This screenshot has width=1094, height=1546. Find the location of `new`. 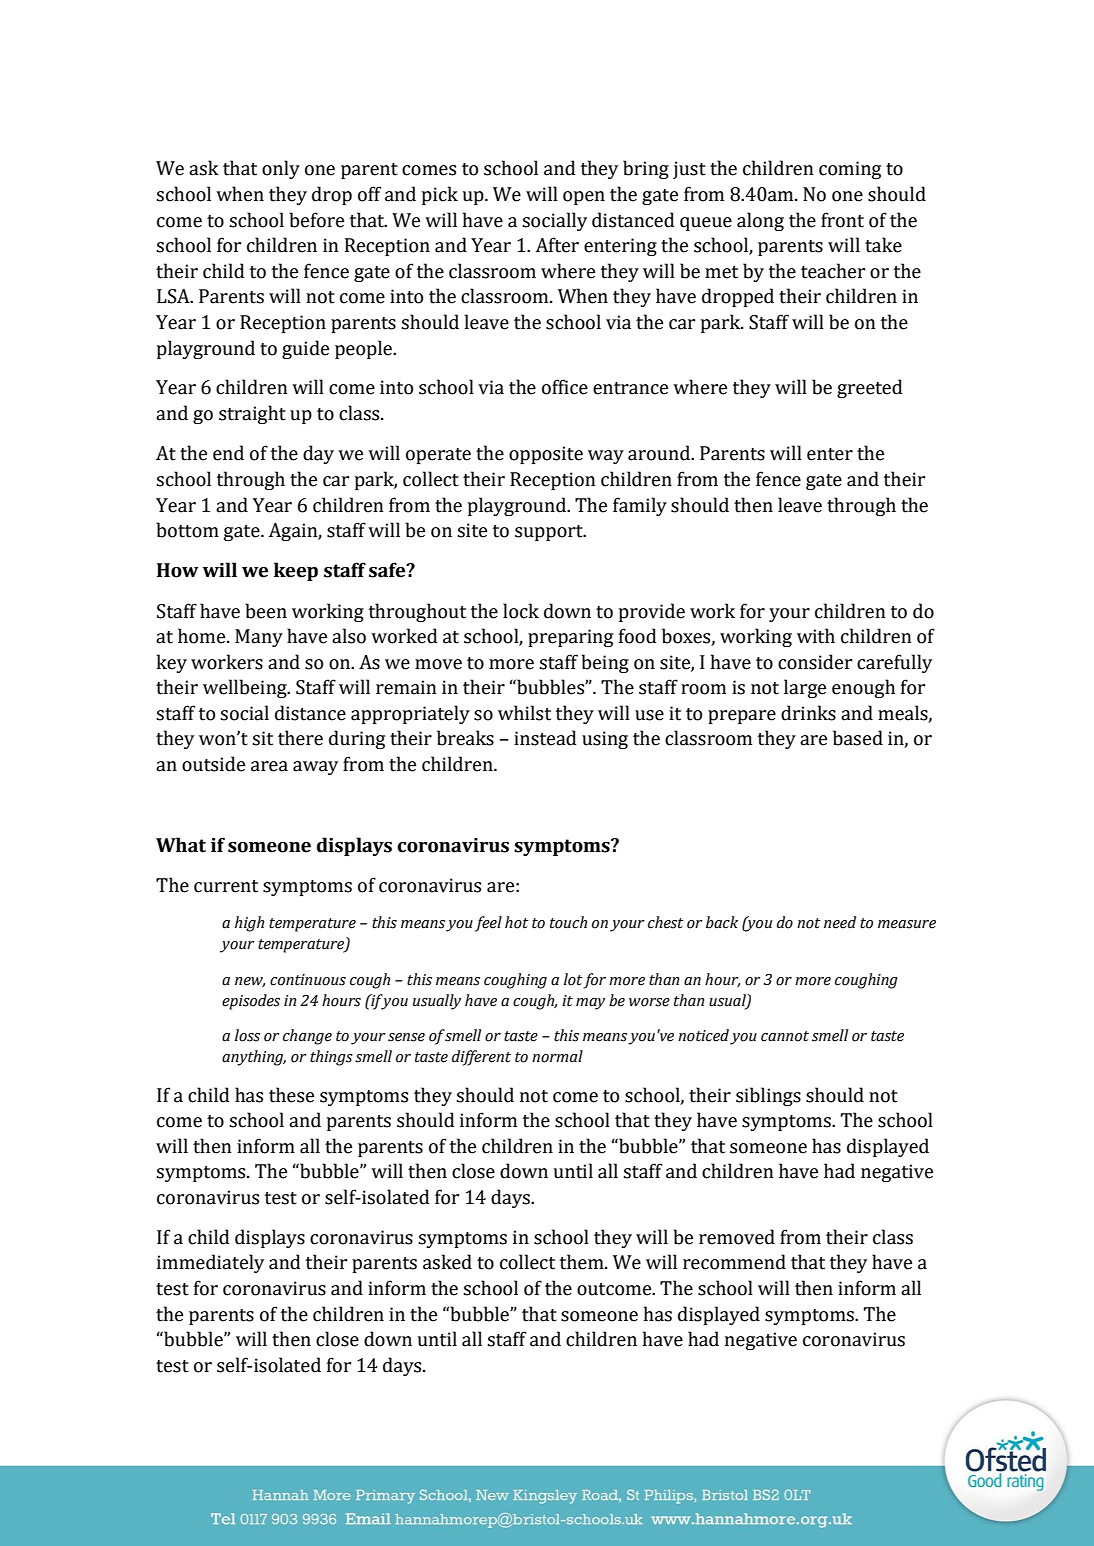

new is located at coordinates (250, 982).
